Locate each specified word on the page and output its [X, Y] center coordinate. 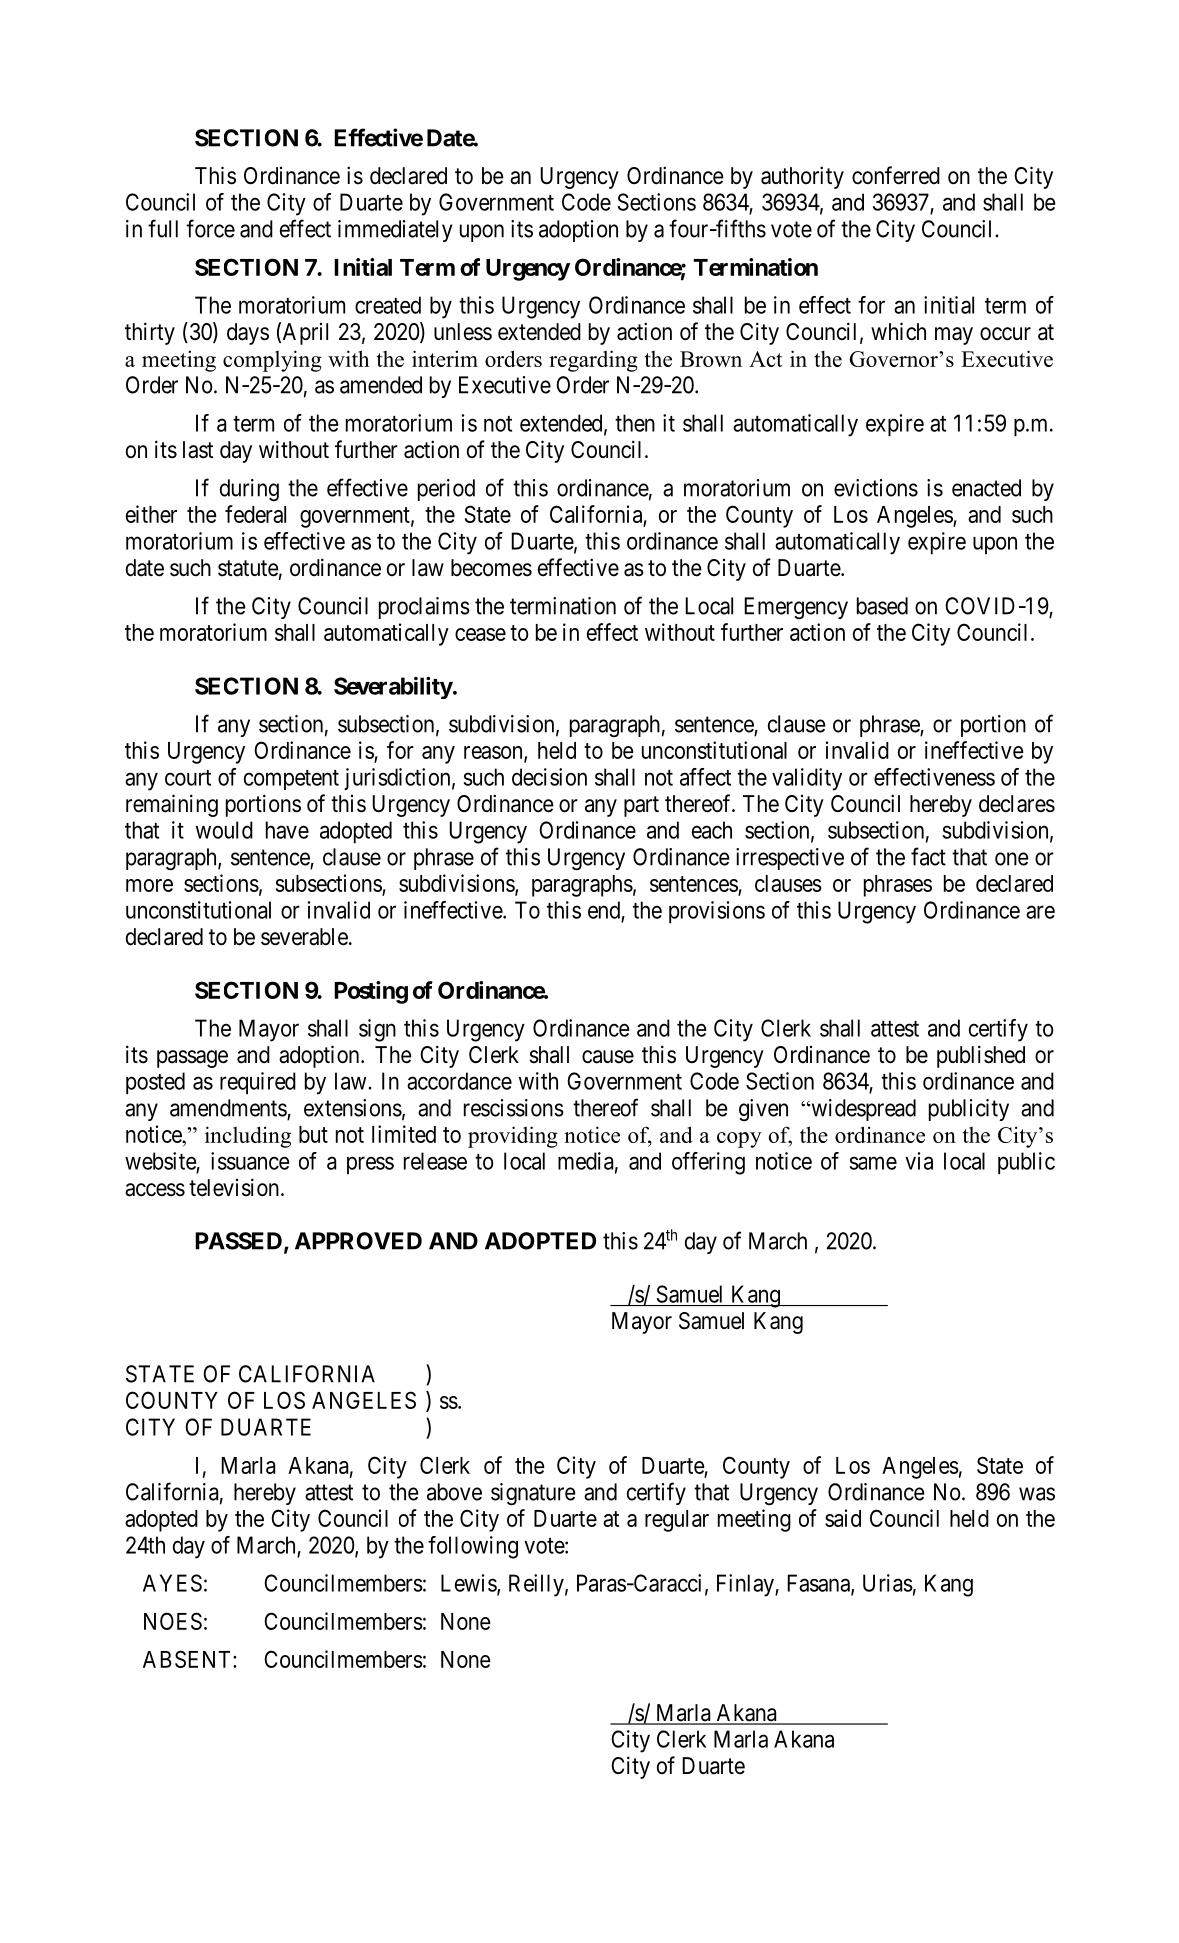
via [919, 1161]
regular [677, 1521]
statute [248, 568]
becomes [491, 568]
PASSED [238, 1241]
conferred [896, 175]
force [210, 228]
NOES [173, 1621]
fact [928, 856]
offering [708, 1163]
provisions [717, 912]
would [224, 830]
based [882, 606]
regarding [593, 361]
